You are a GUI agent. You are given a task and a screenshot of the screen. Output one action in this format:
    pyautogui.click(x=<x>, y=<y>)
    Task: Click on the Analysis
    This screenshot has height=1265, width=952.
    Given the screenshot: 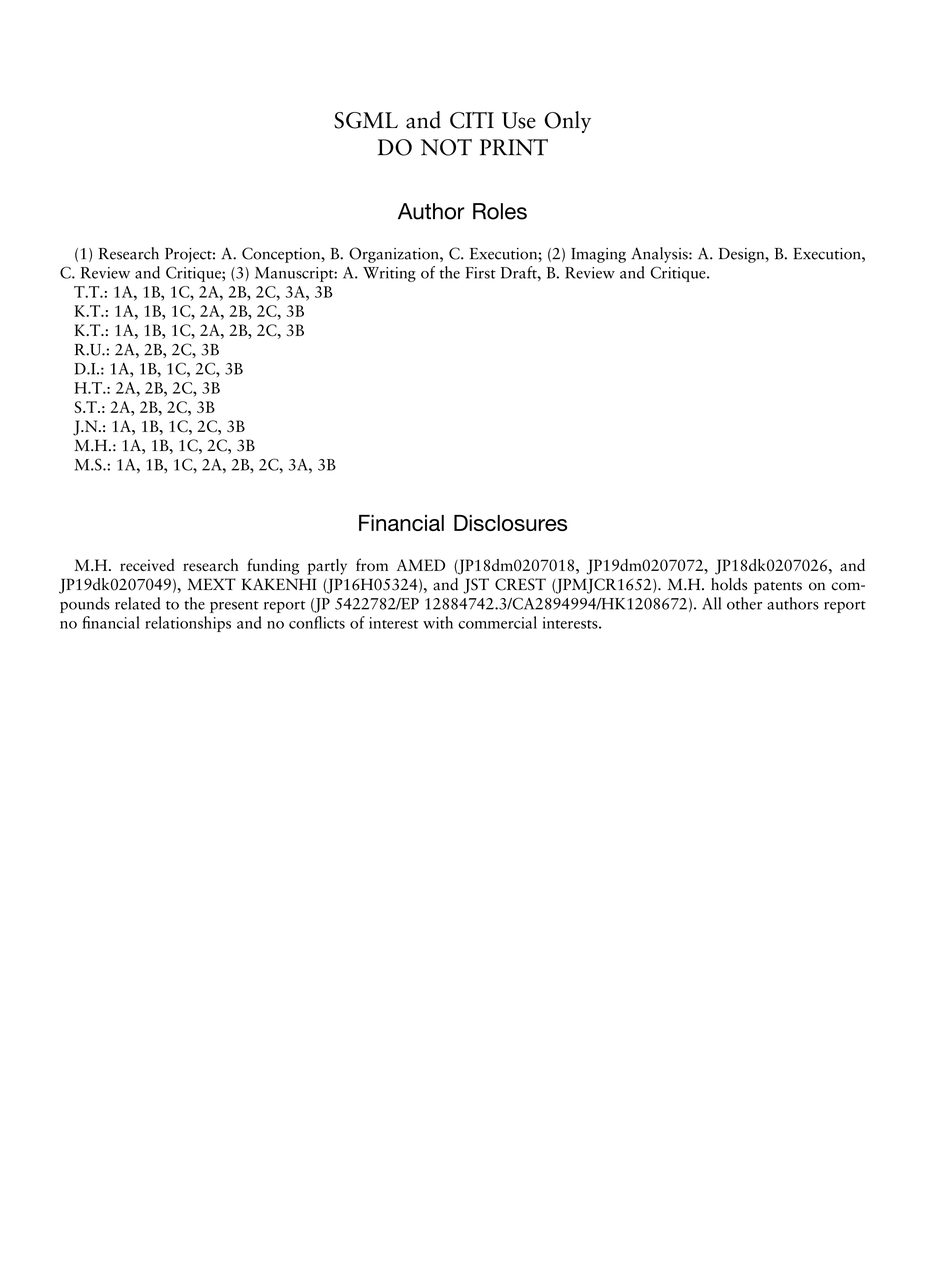 What is the action you would take?
    pyautogui.click(x=660, y=255)
